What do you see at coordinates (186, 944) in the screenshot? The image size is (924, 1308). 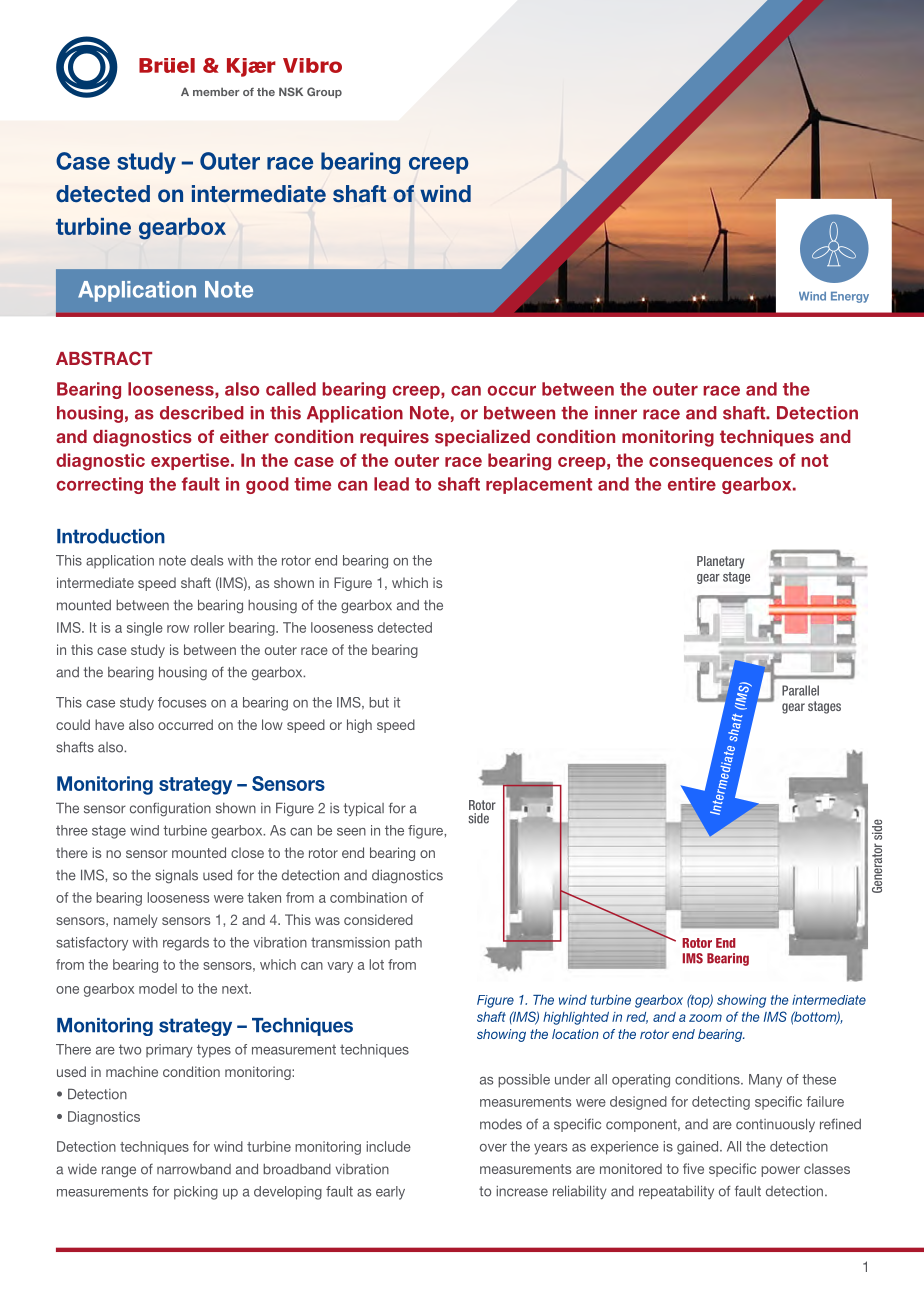 I see `regards` at bounding box center [186, 944].
